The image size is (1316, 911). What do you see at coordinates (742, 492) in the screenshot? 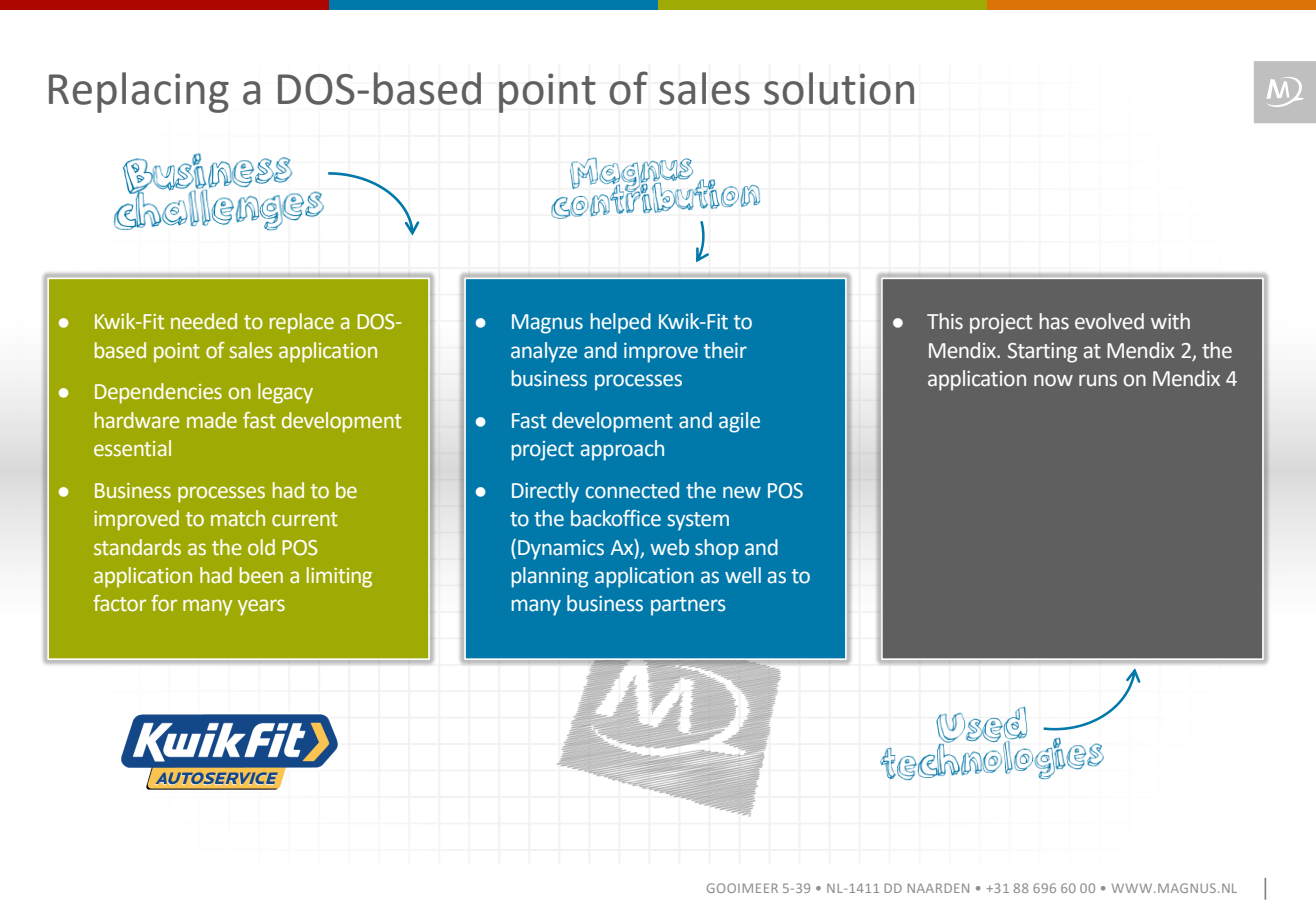
I see `new` at bounding box center [742, 492].
